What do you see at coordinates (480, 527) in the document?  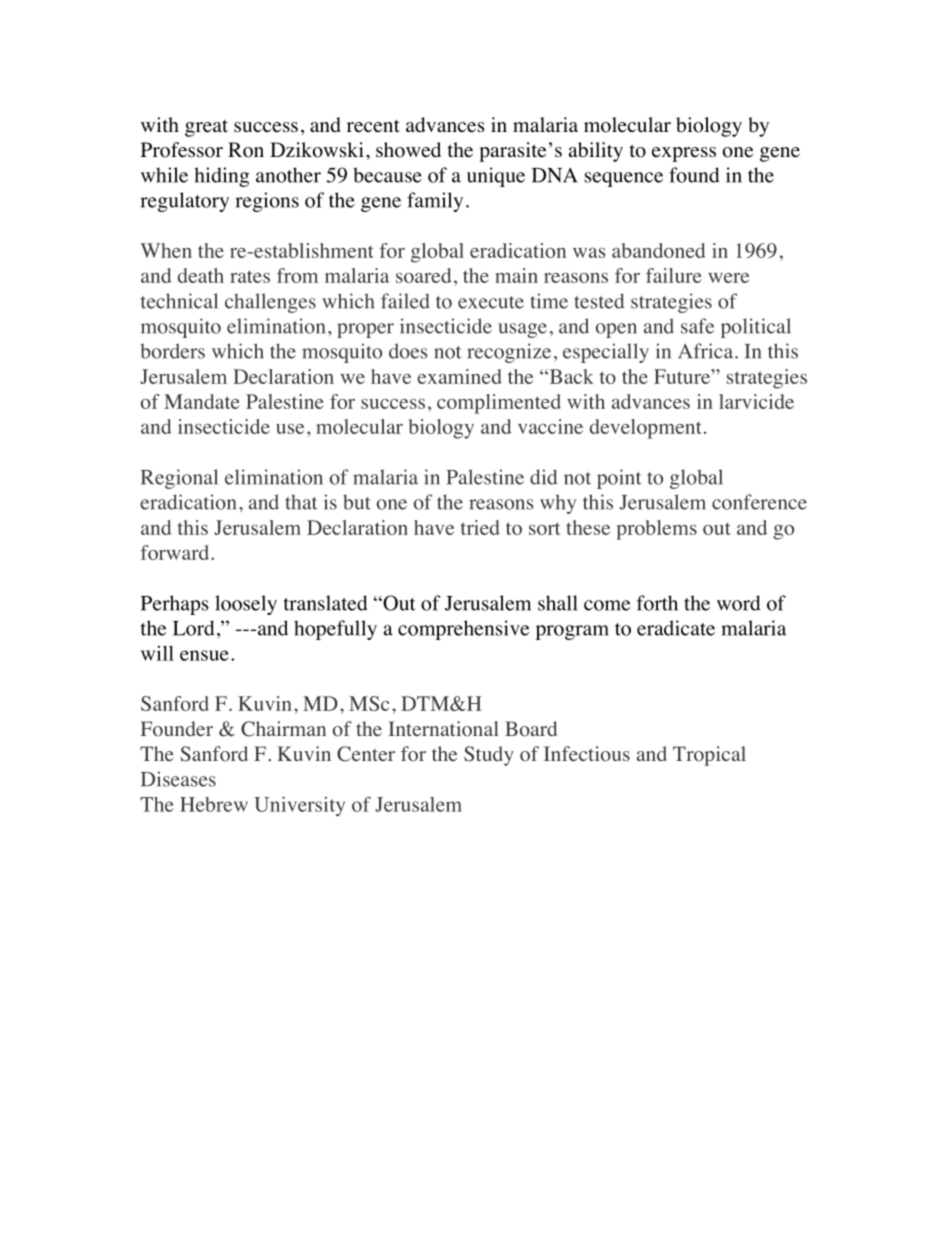 I see `tried` at bounding box center [480, 527].
